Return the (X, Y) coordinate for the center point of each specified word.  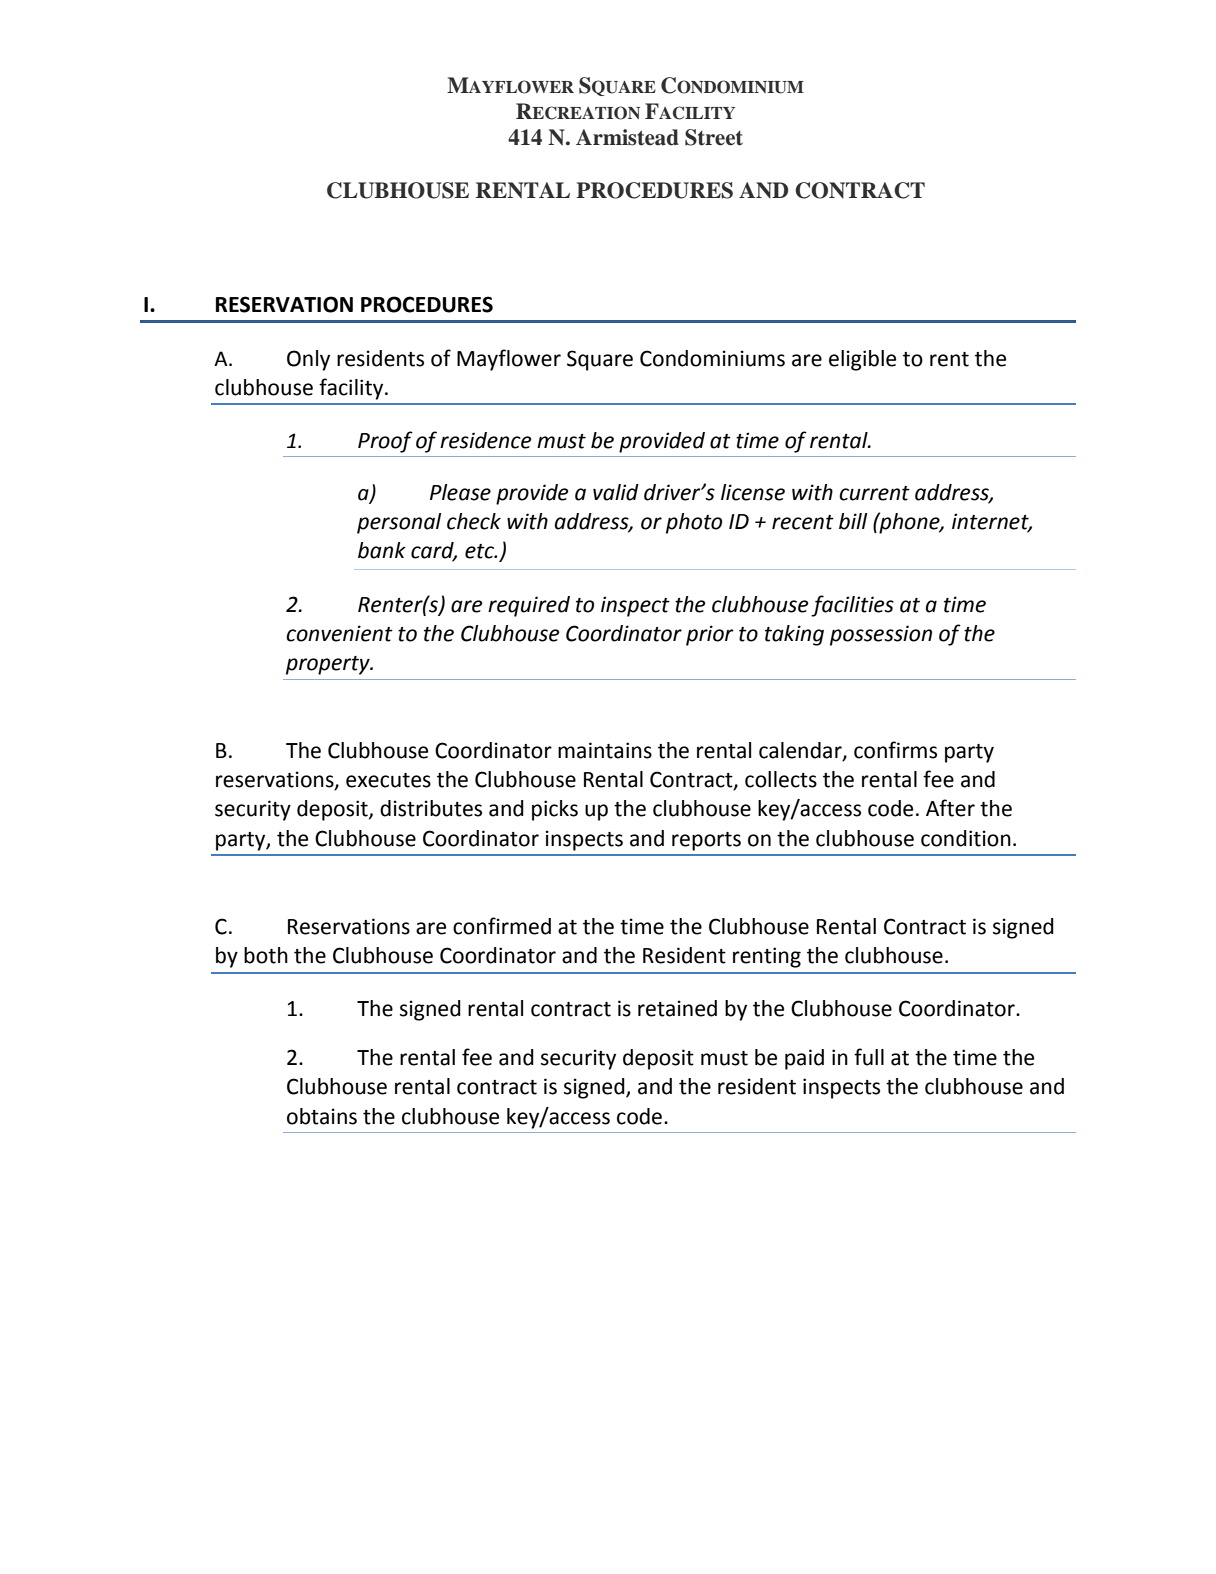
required (529, 606)
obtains (322, 1116)
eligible (862, 360)
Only (308, 360)
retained (677, 1008)
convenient (339, 633)
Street (714, 137)
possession (881, 635)
